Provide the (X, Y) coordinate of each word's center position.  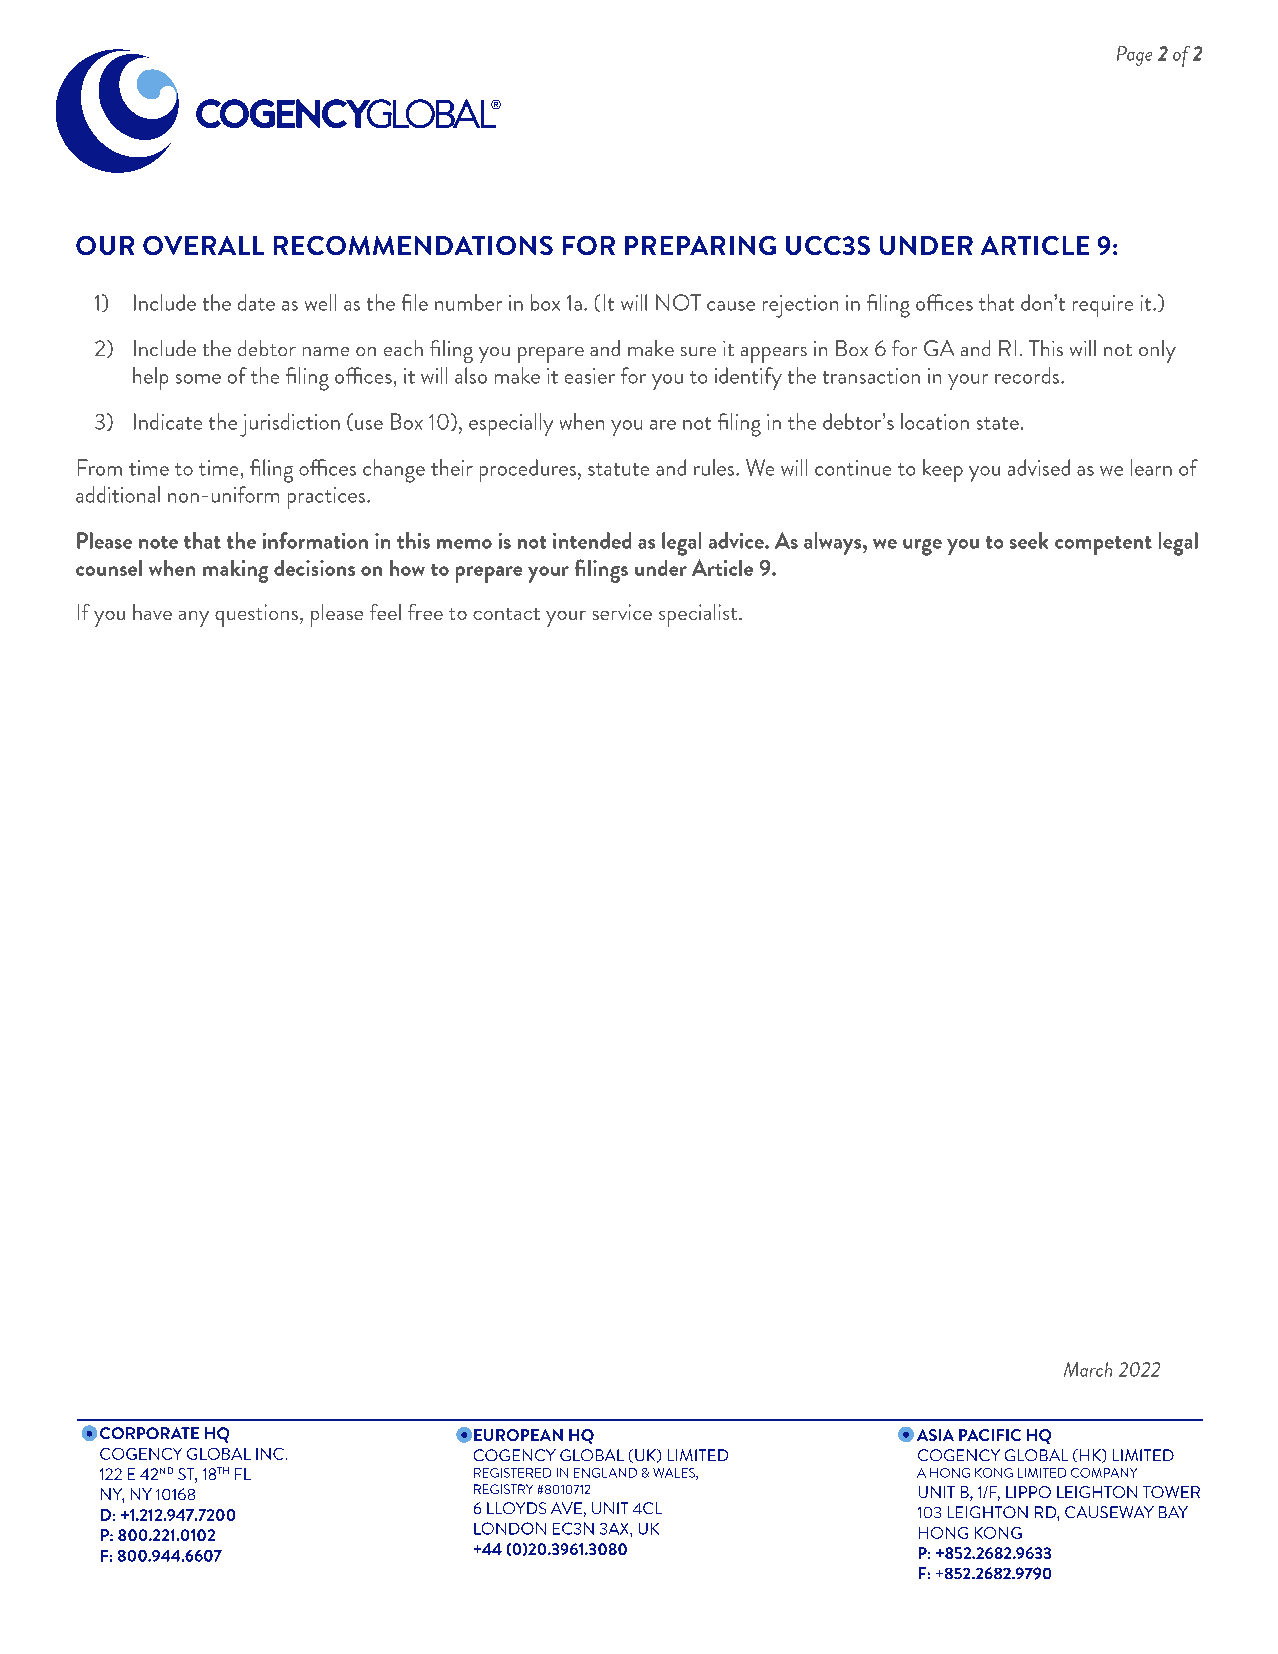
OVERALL (203, 245)
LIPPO (1028, 1492)
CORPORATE (149, 1433)
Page (1134, 56)
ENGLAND (605, 1473)
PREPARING (700, 245)
